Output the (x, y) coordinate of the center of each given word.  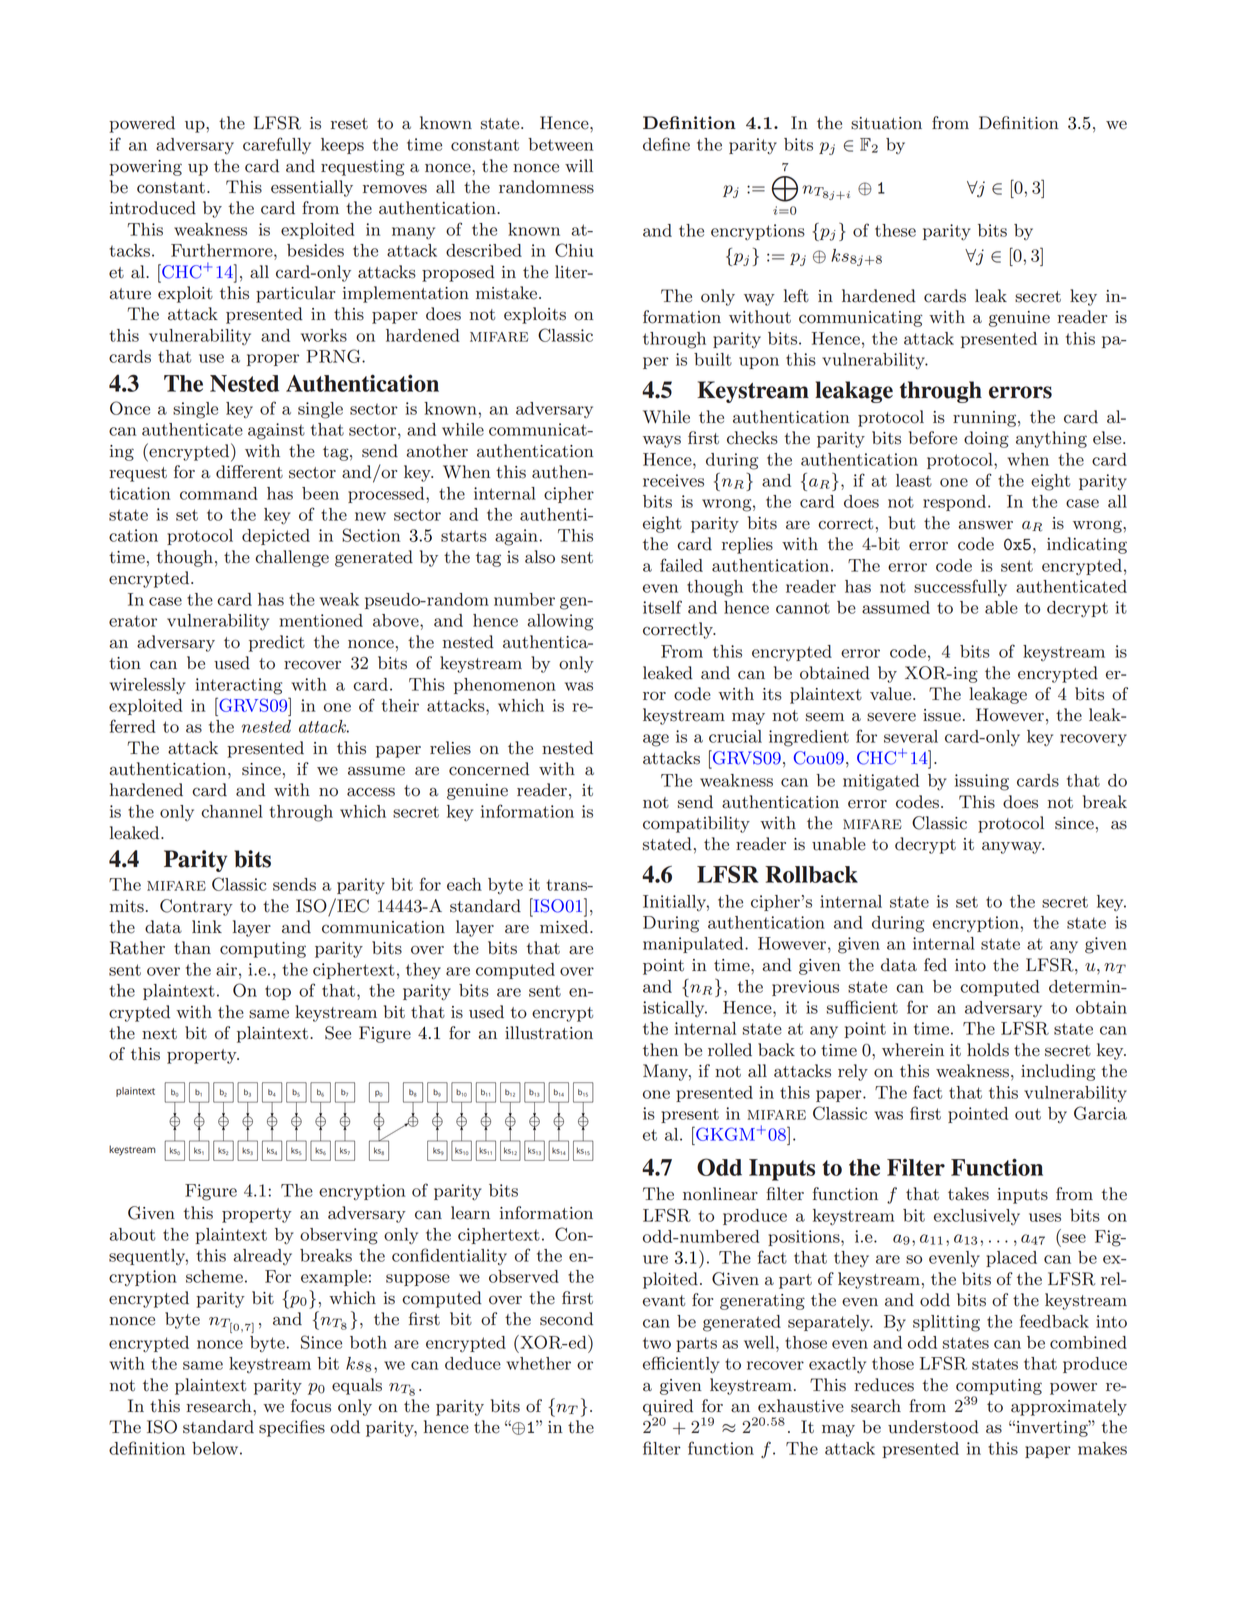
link (207, 926)
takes (968, 1194)
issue (942, 715)
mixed (565, 927)
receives (673, 480)
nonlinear (720, 1194)
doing (986, 439)
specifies (292, 1428)
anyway (1013, 848)
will (579, 165)
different (249, 472)
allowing (560, 622)
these (895, 230)
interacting (238, 686)
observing (339, 1236)
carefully (277, 145)
